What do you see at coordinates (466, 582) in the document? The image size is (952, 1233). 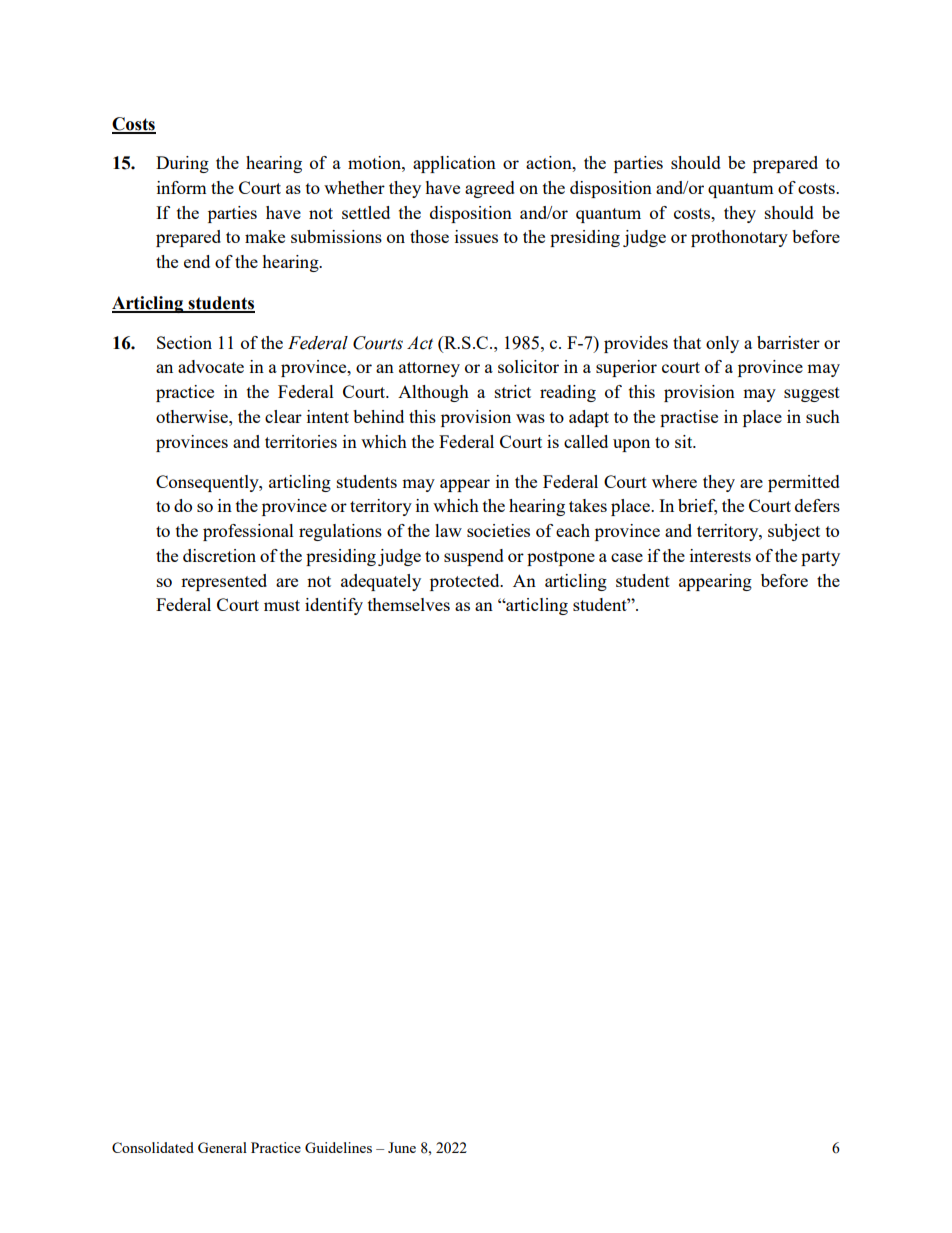 I see `protected` at bounding box center [466, 582].
